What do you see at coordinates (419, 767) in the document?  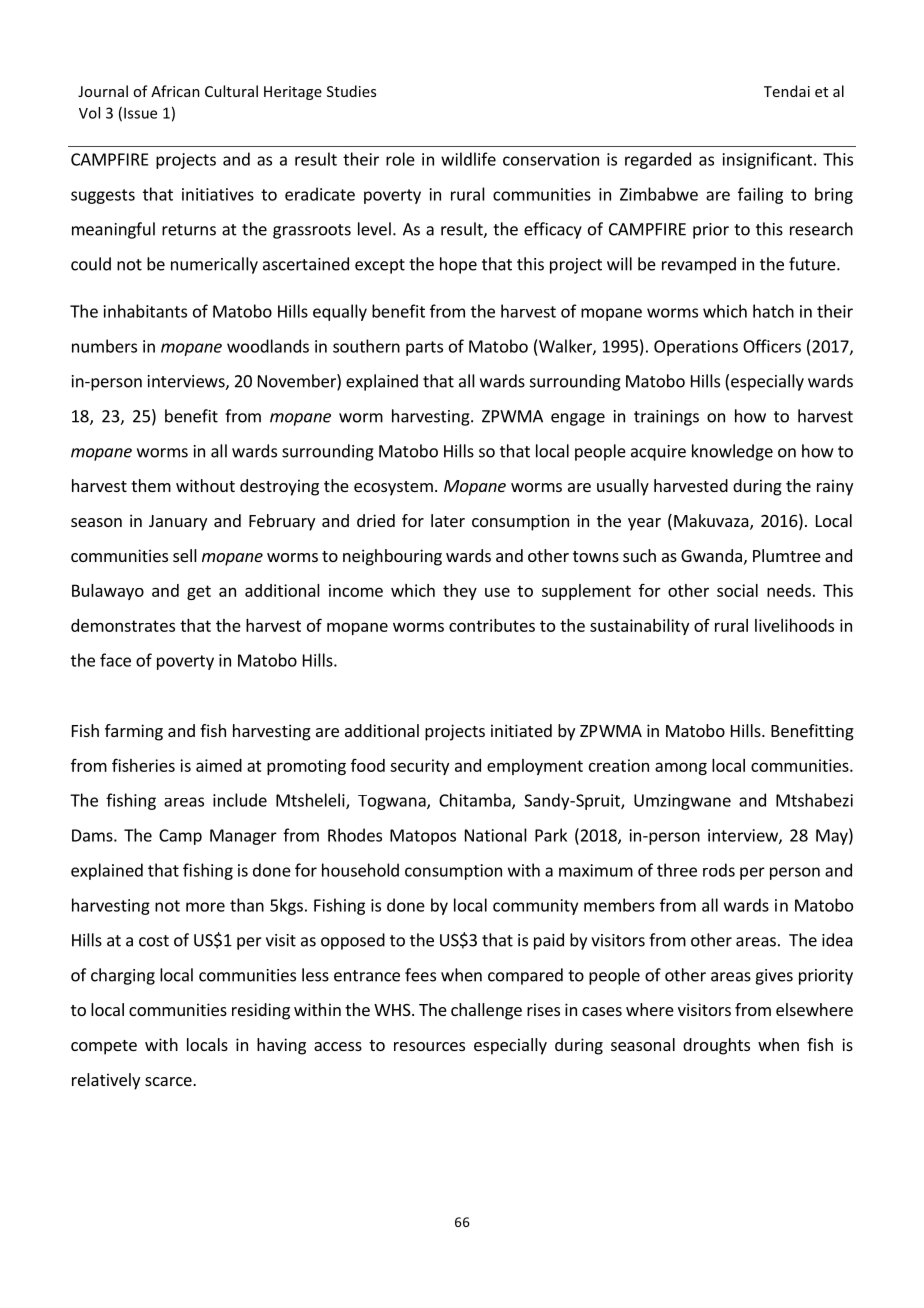 I see `security` at bounding box center [419, 767].
